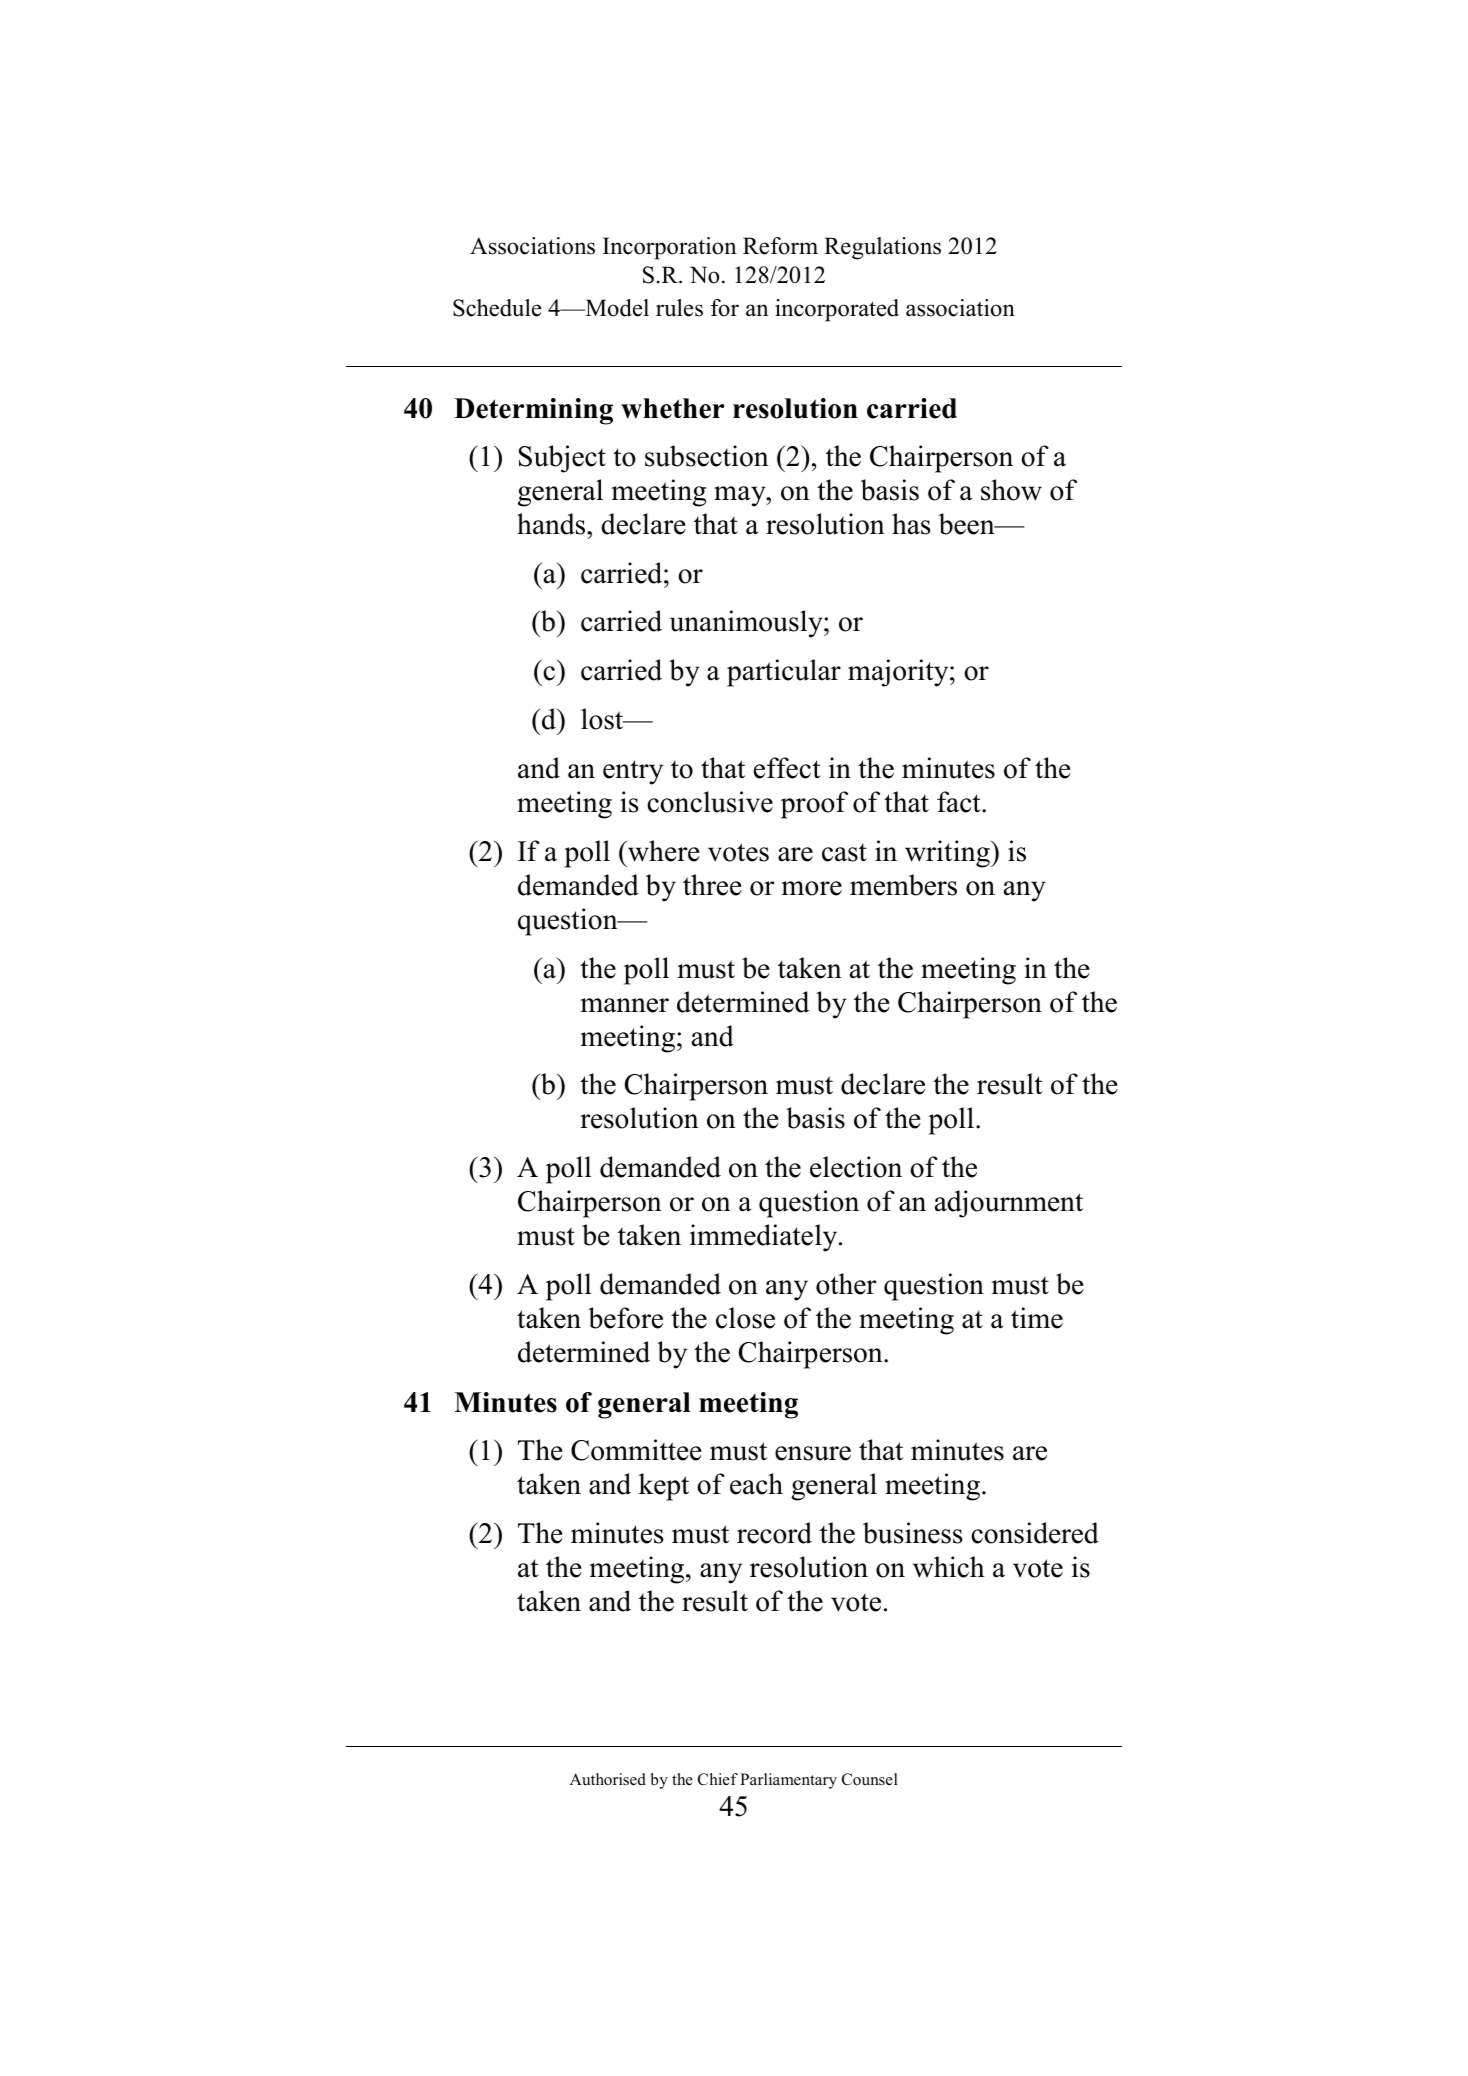  Describe the element at coordinates (497, 308) in the screenshot. I see `Schedule` at that location.
